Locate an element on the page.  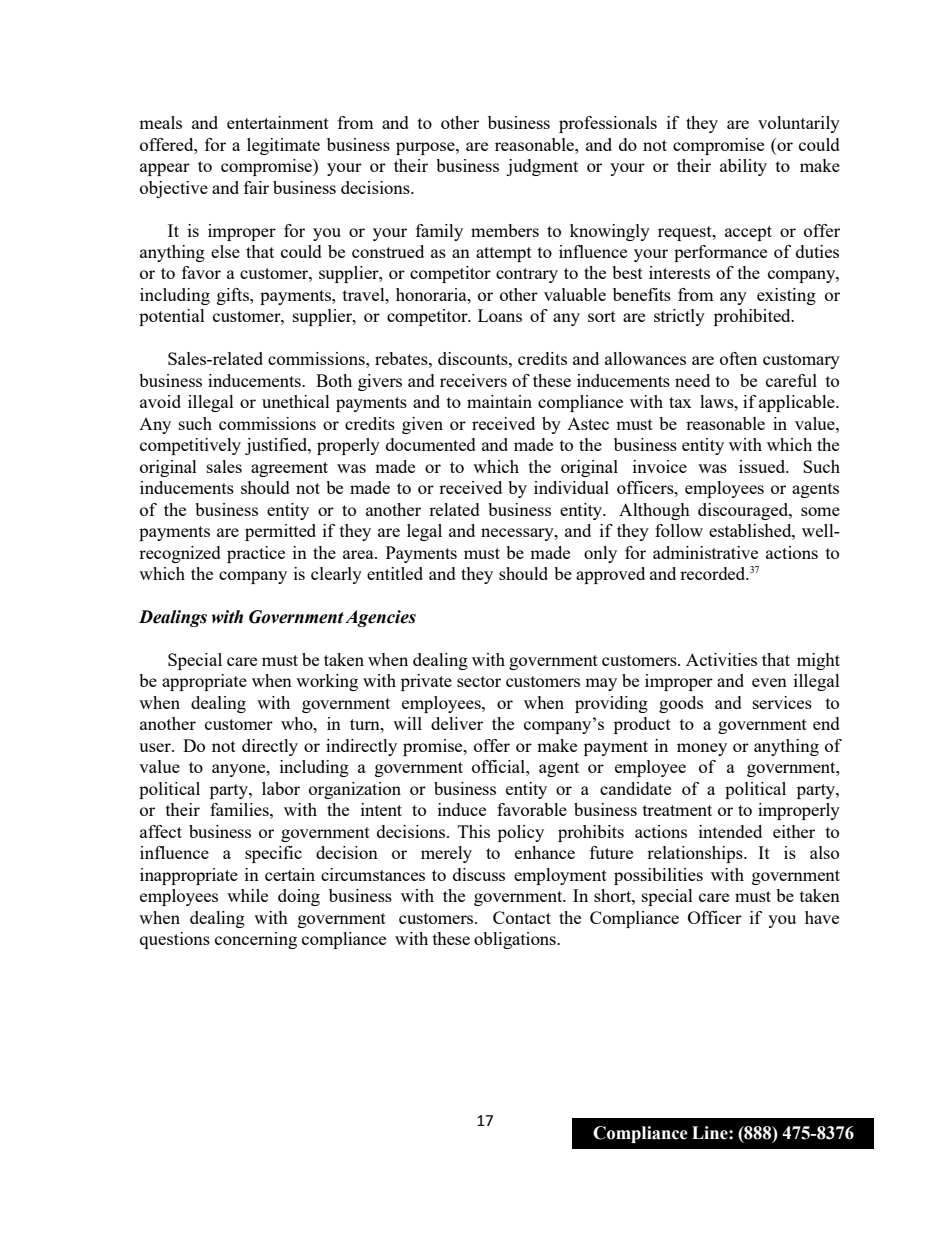
Contact is located at coordinates (522, 917).
